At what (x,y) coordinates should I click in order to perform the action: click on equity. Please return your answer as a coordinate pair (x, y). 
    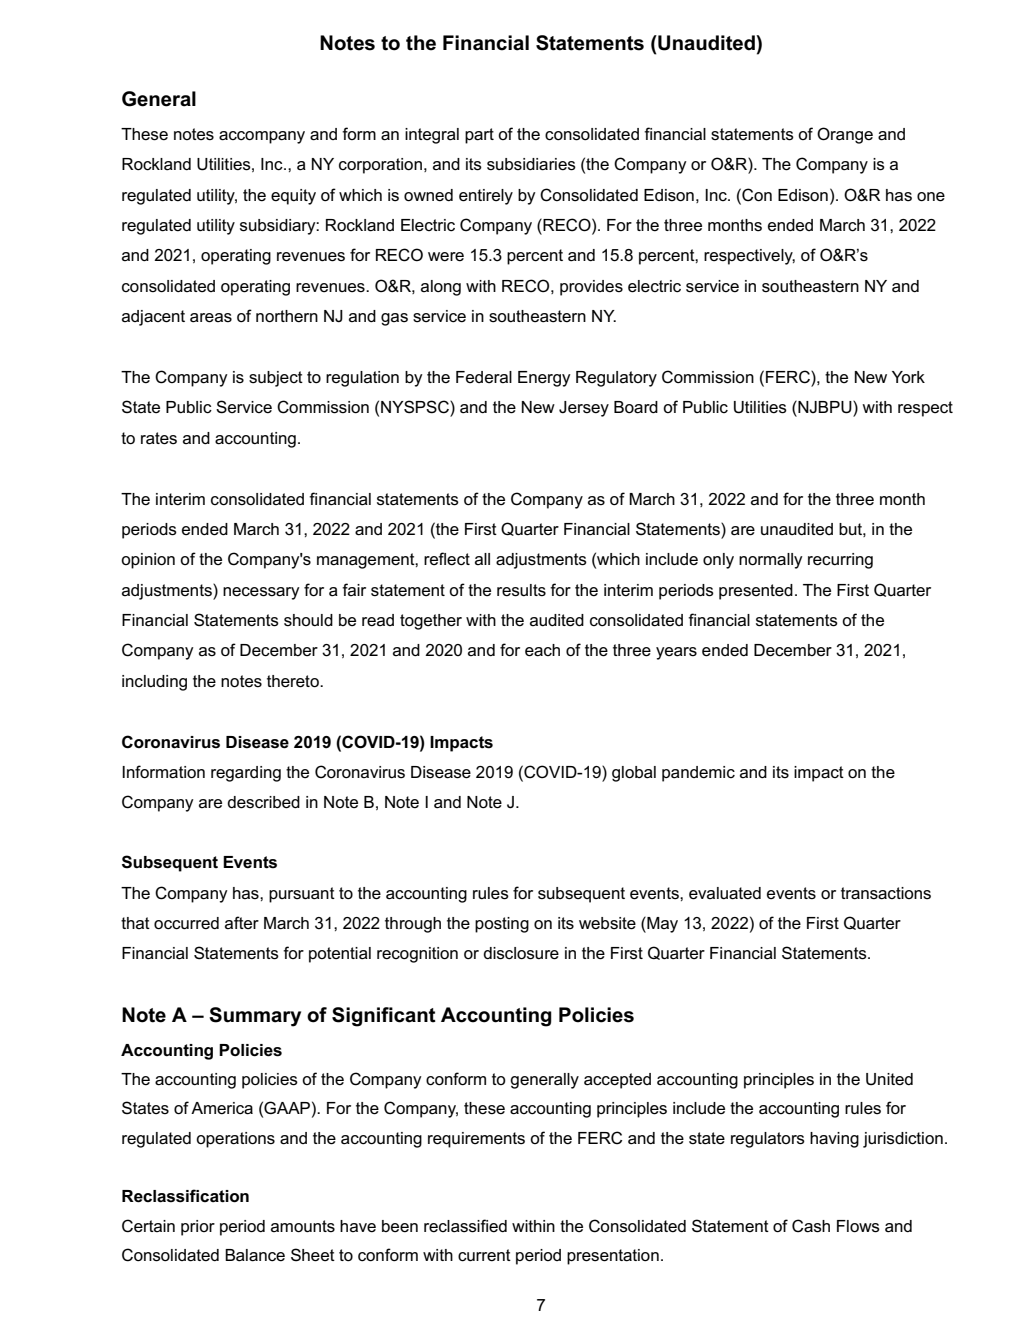
    Looking at the image, I should click on (293, 197).
